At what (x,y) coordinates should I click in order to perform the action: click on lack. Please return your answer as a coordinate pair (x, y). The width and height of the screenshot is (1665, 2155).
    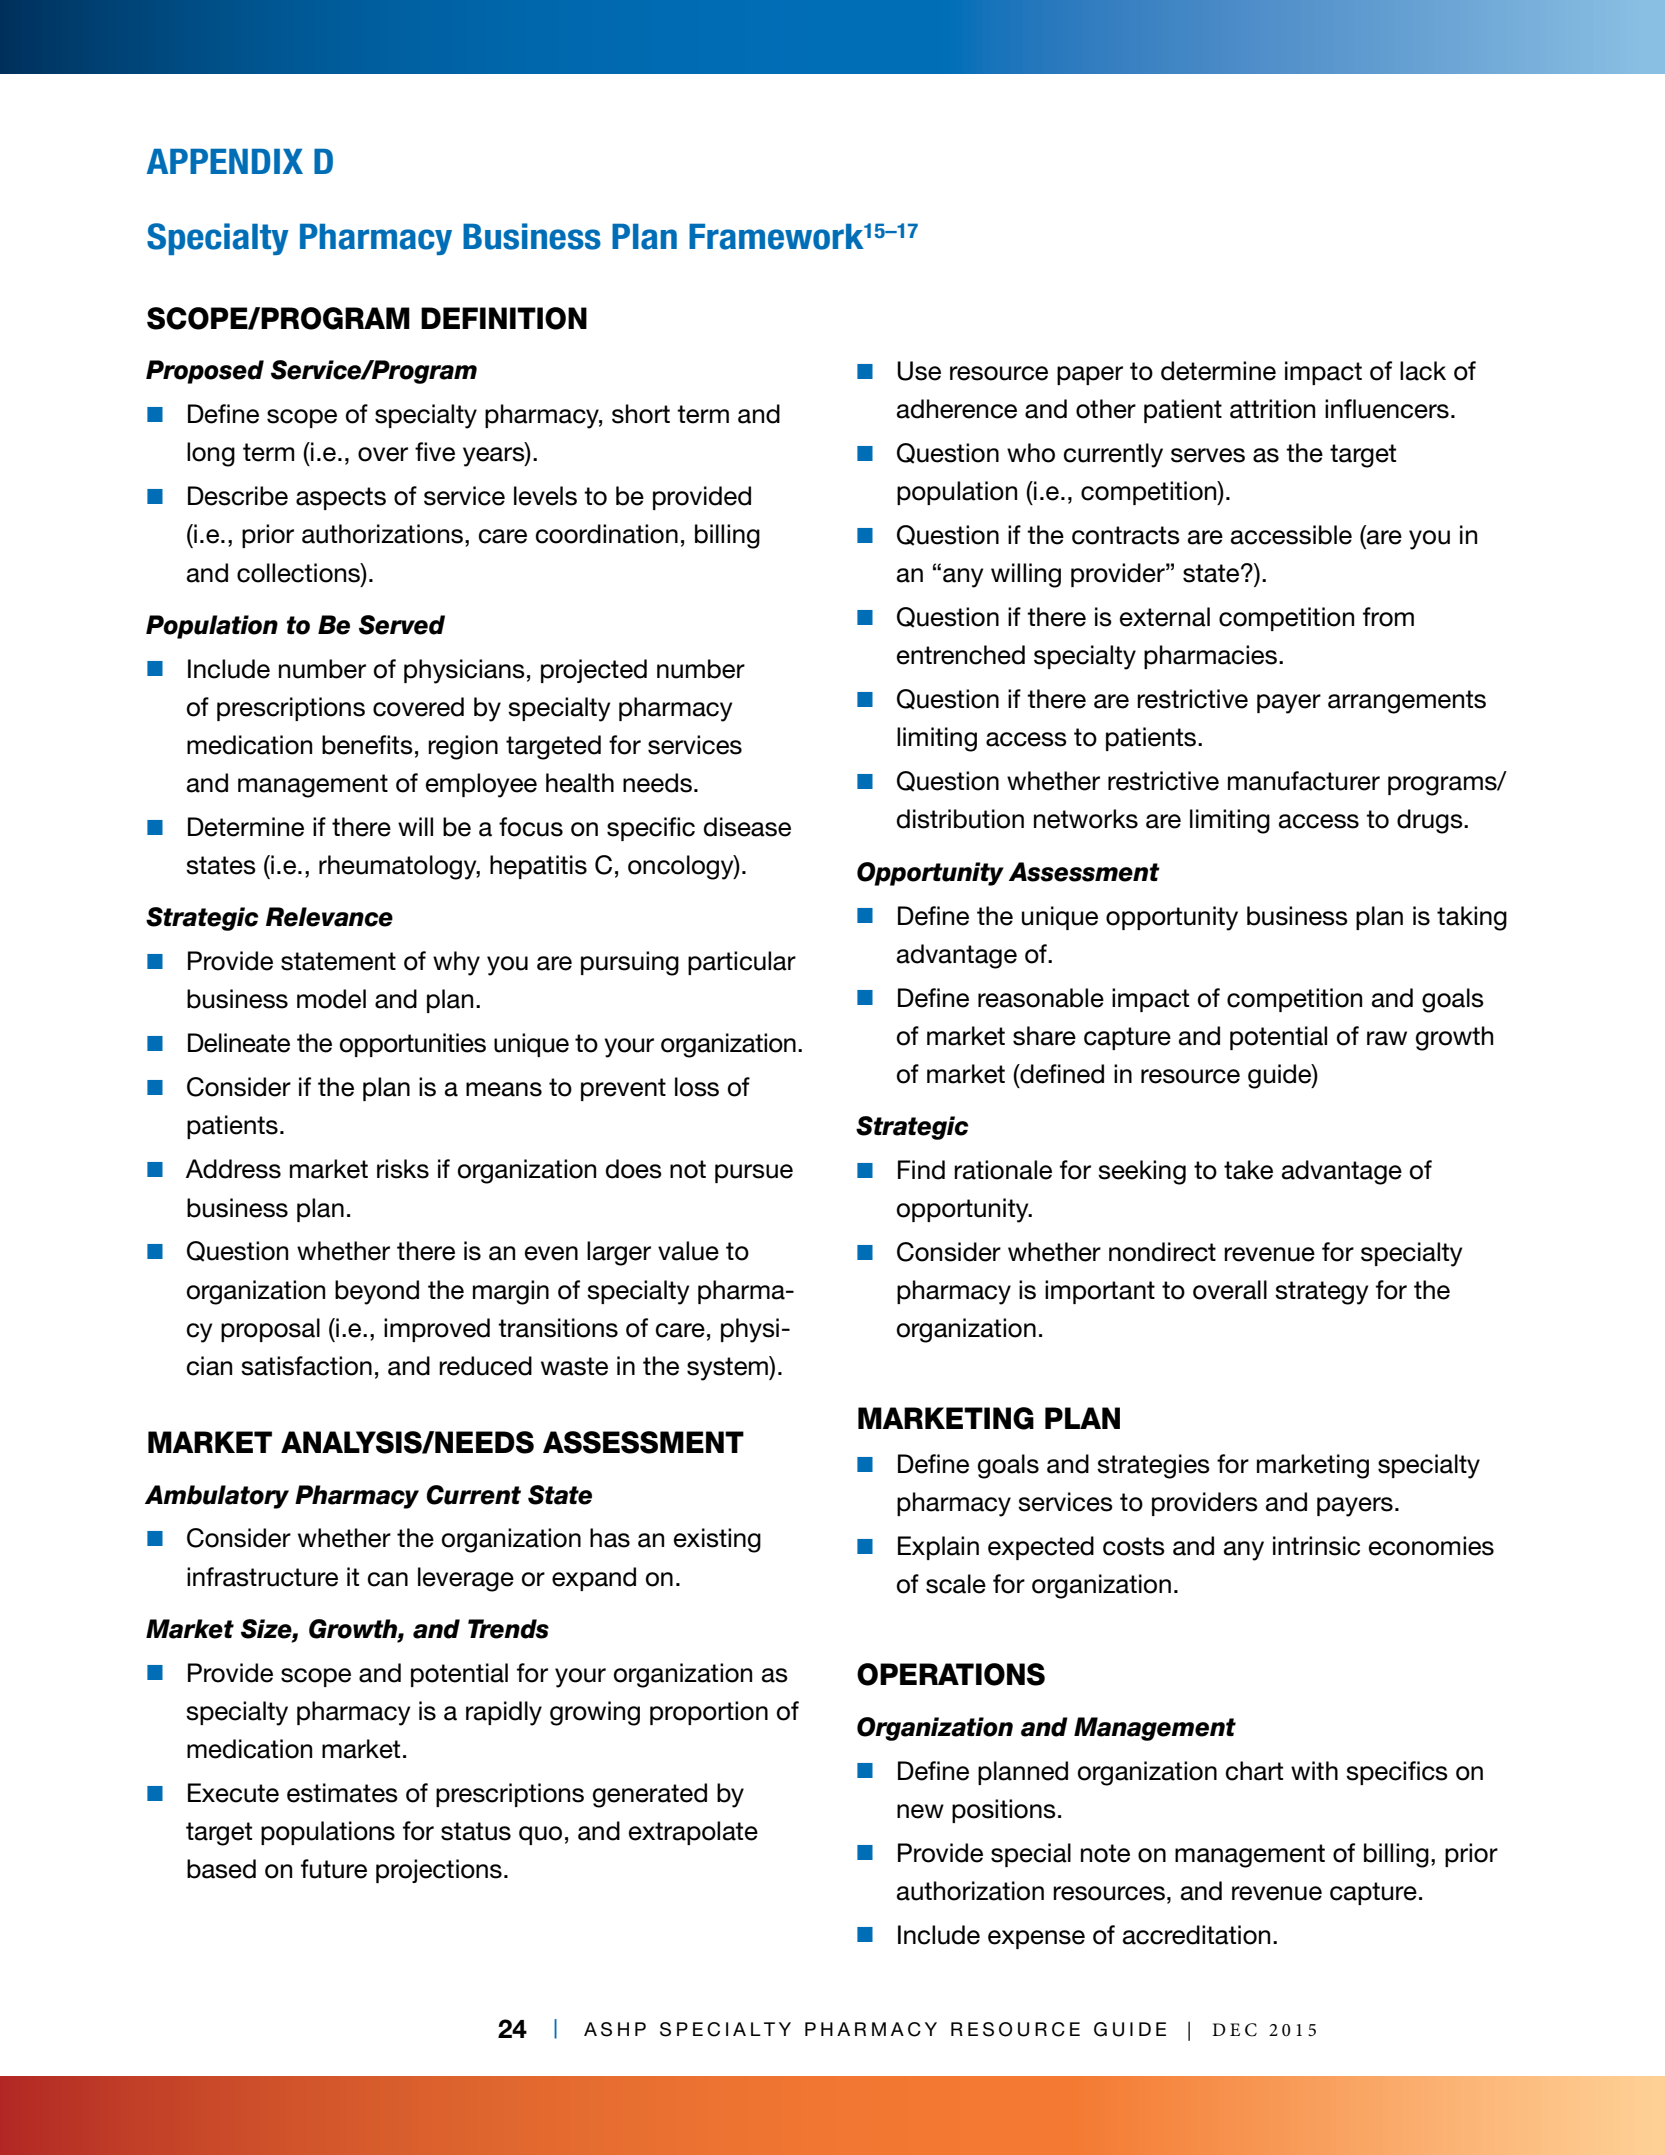
    Looking at the image, I should click on (1423, 371).
